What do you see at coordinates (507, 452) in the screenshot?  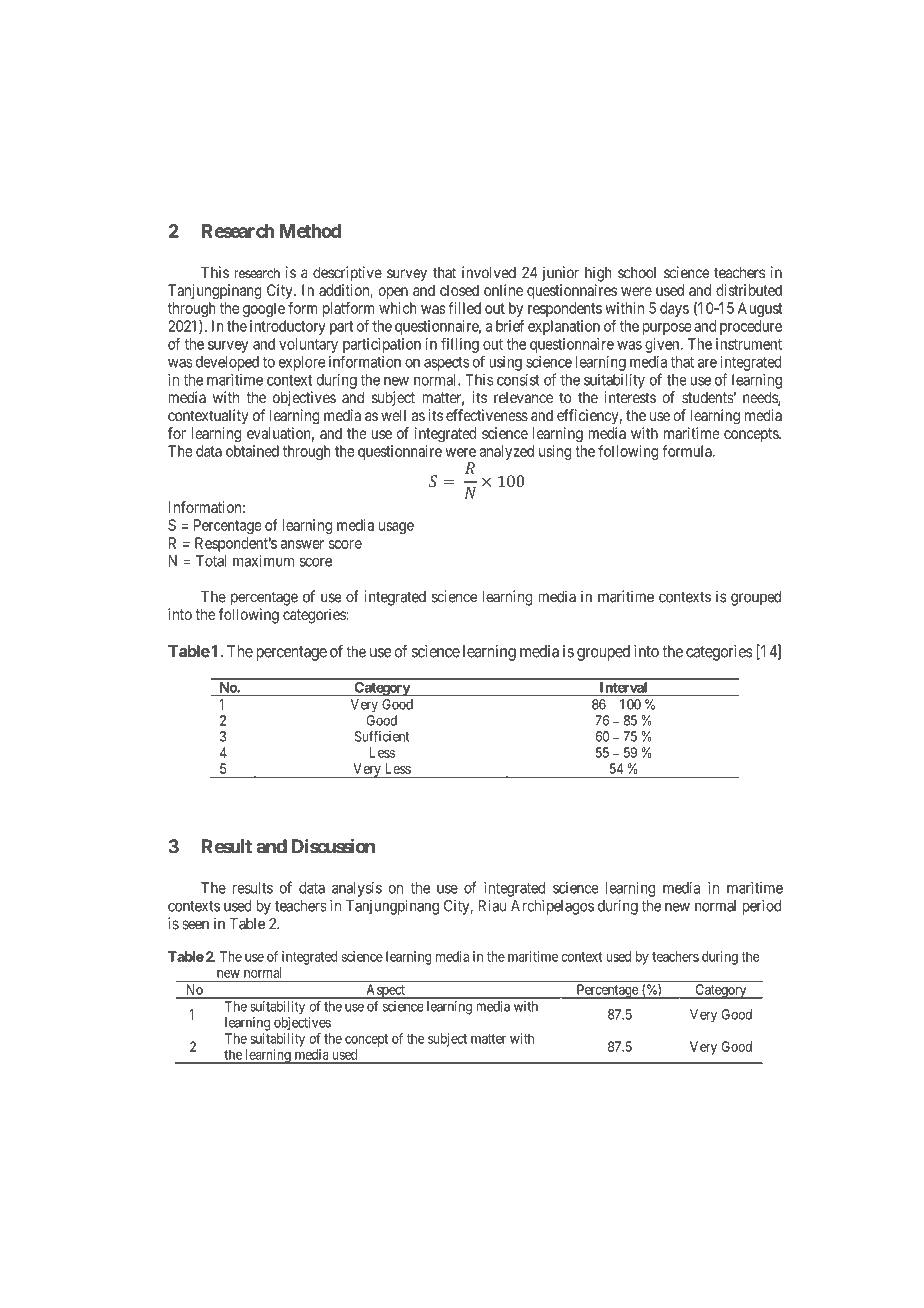 I see `analyzed` at bounding box center [507, 452].
